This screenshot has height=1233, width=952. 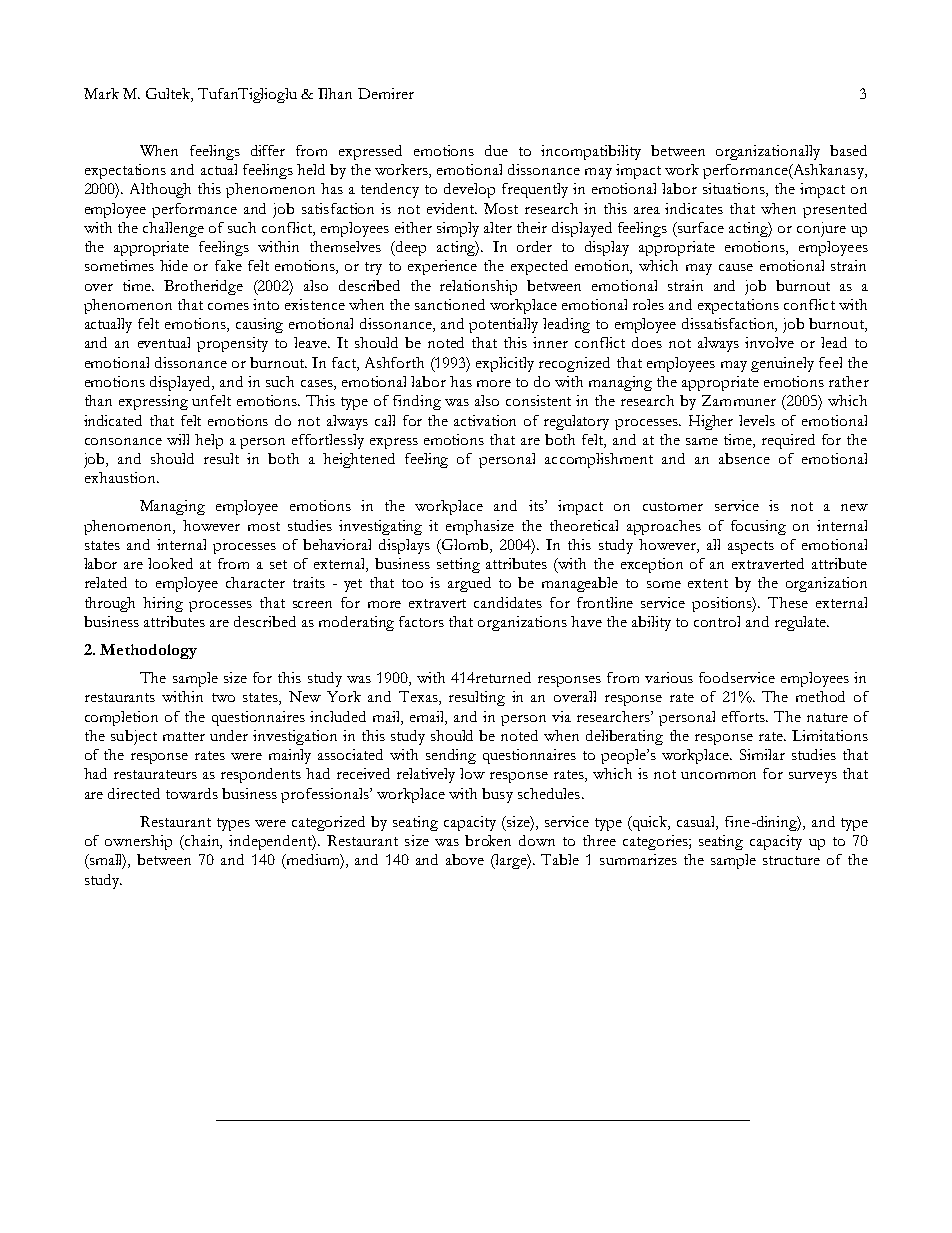 I want to click on cause, so click(x=736, y=267).
